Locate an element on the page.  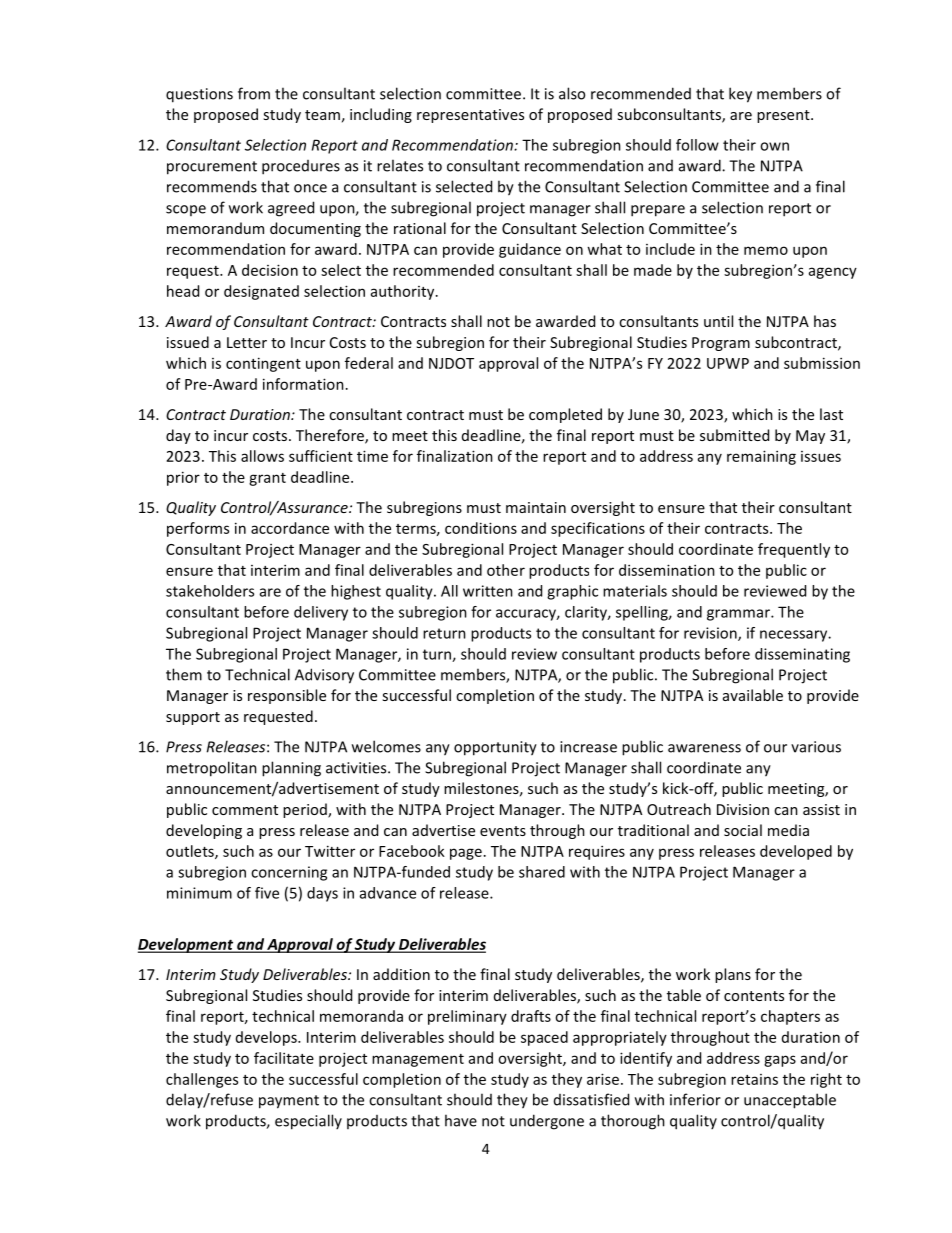
social is located at coordinates (743, 830).
